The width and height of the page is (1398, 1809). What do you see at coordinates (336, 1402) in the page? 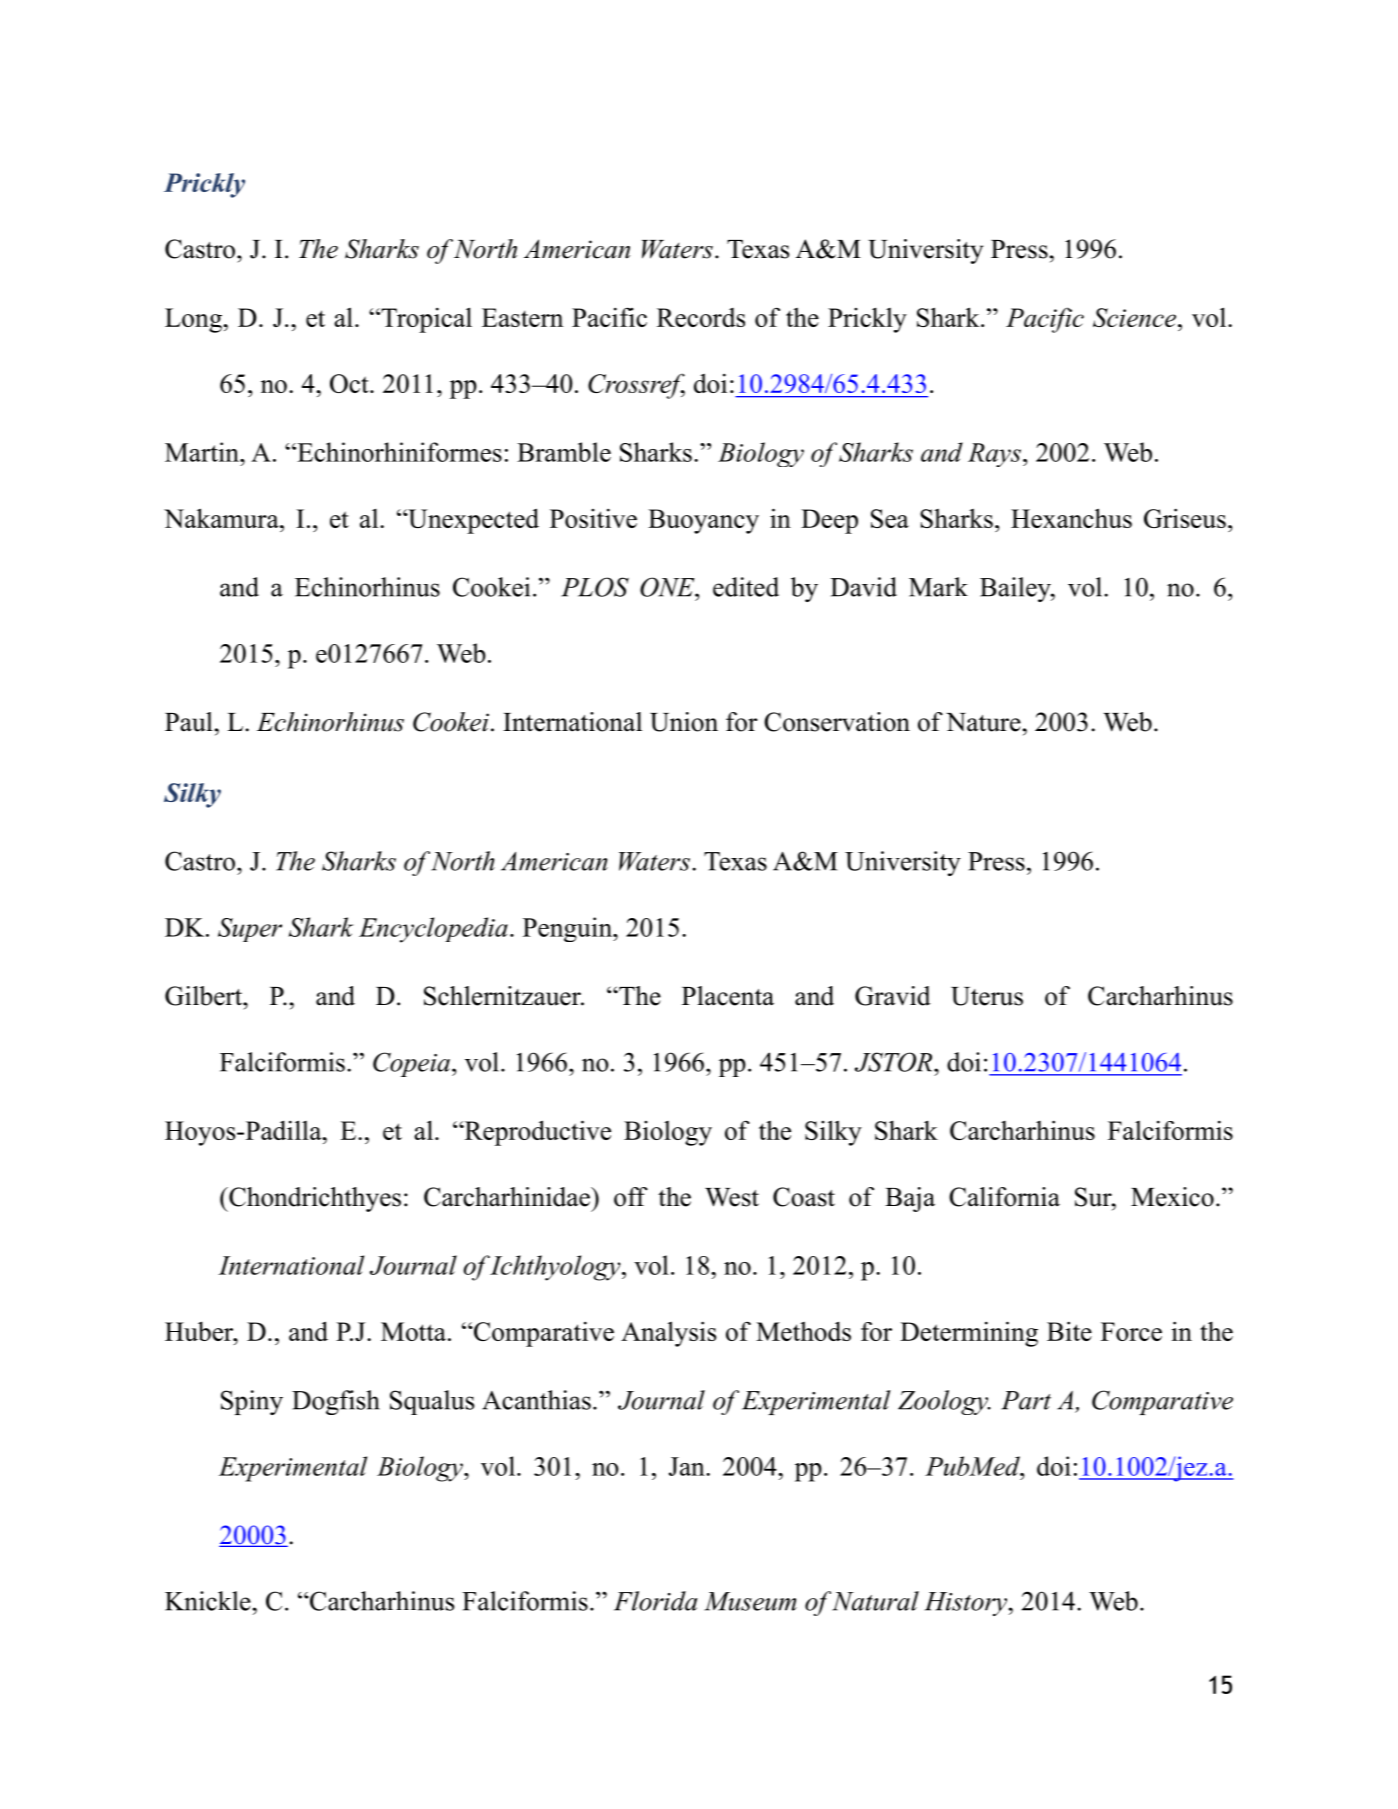
I see `Dogfish` at bounding box center [336, 1402].
